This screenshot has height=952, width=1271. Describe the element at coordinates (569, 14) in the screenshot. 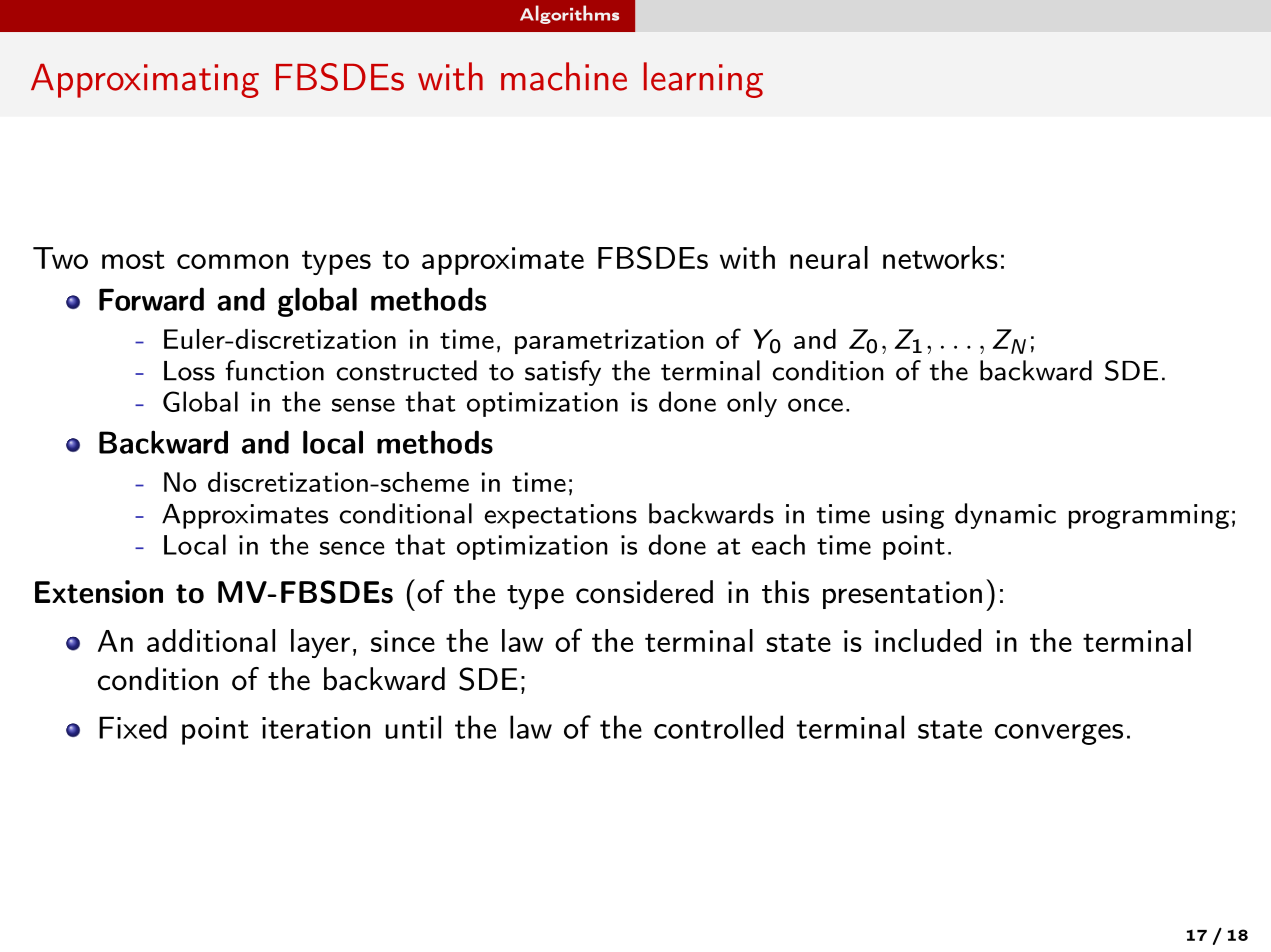

I see `Algorithms` at that location.
